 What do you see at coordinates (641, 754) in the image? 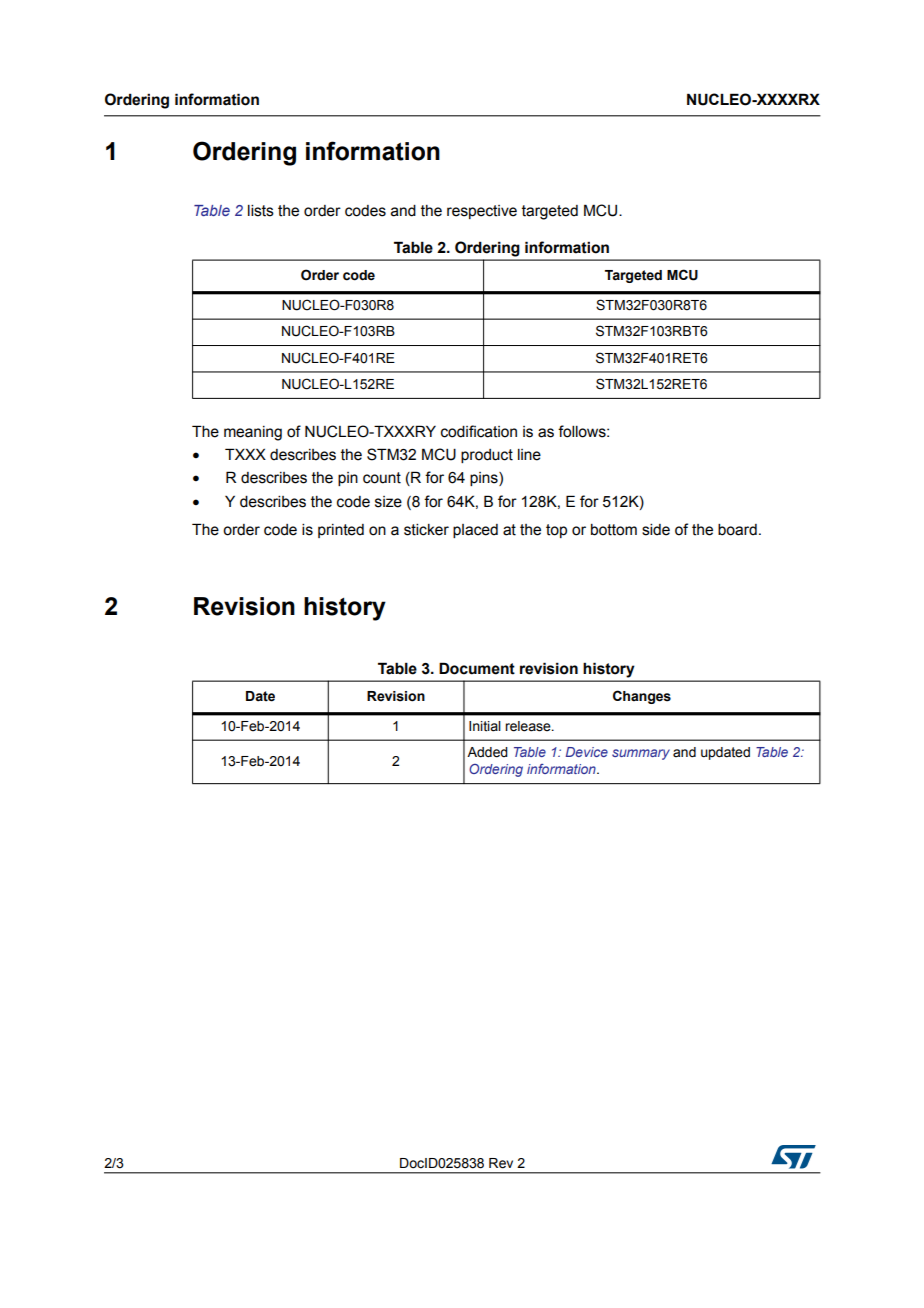
I see `summary` at bounding box center [641, 754].
